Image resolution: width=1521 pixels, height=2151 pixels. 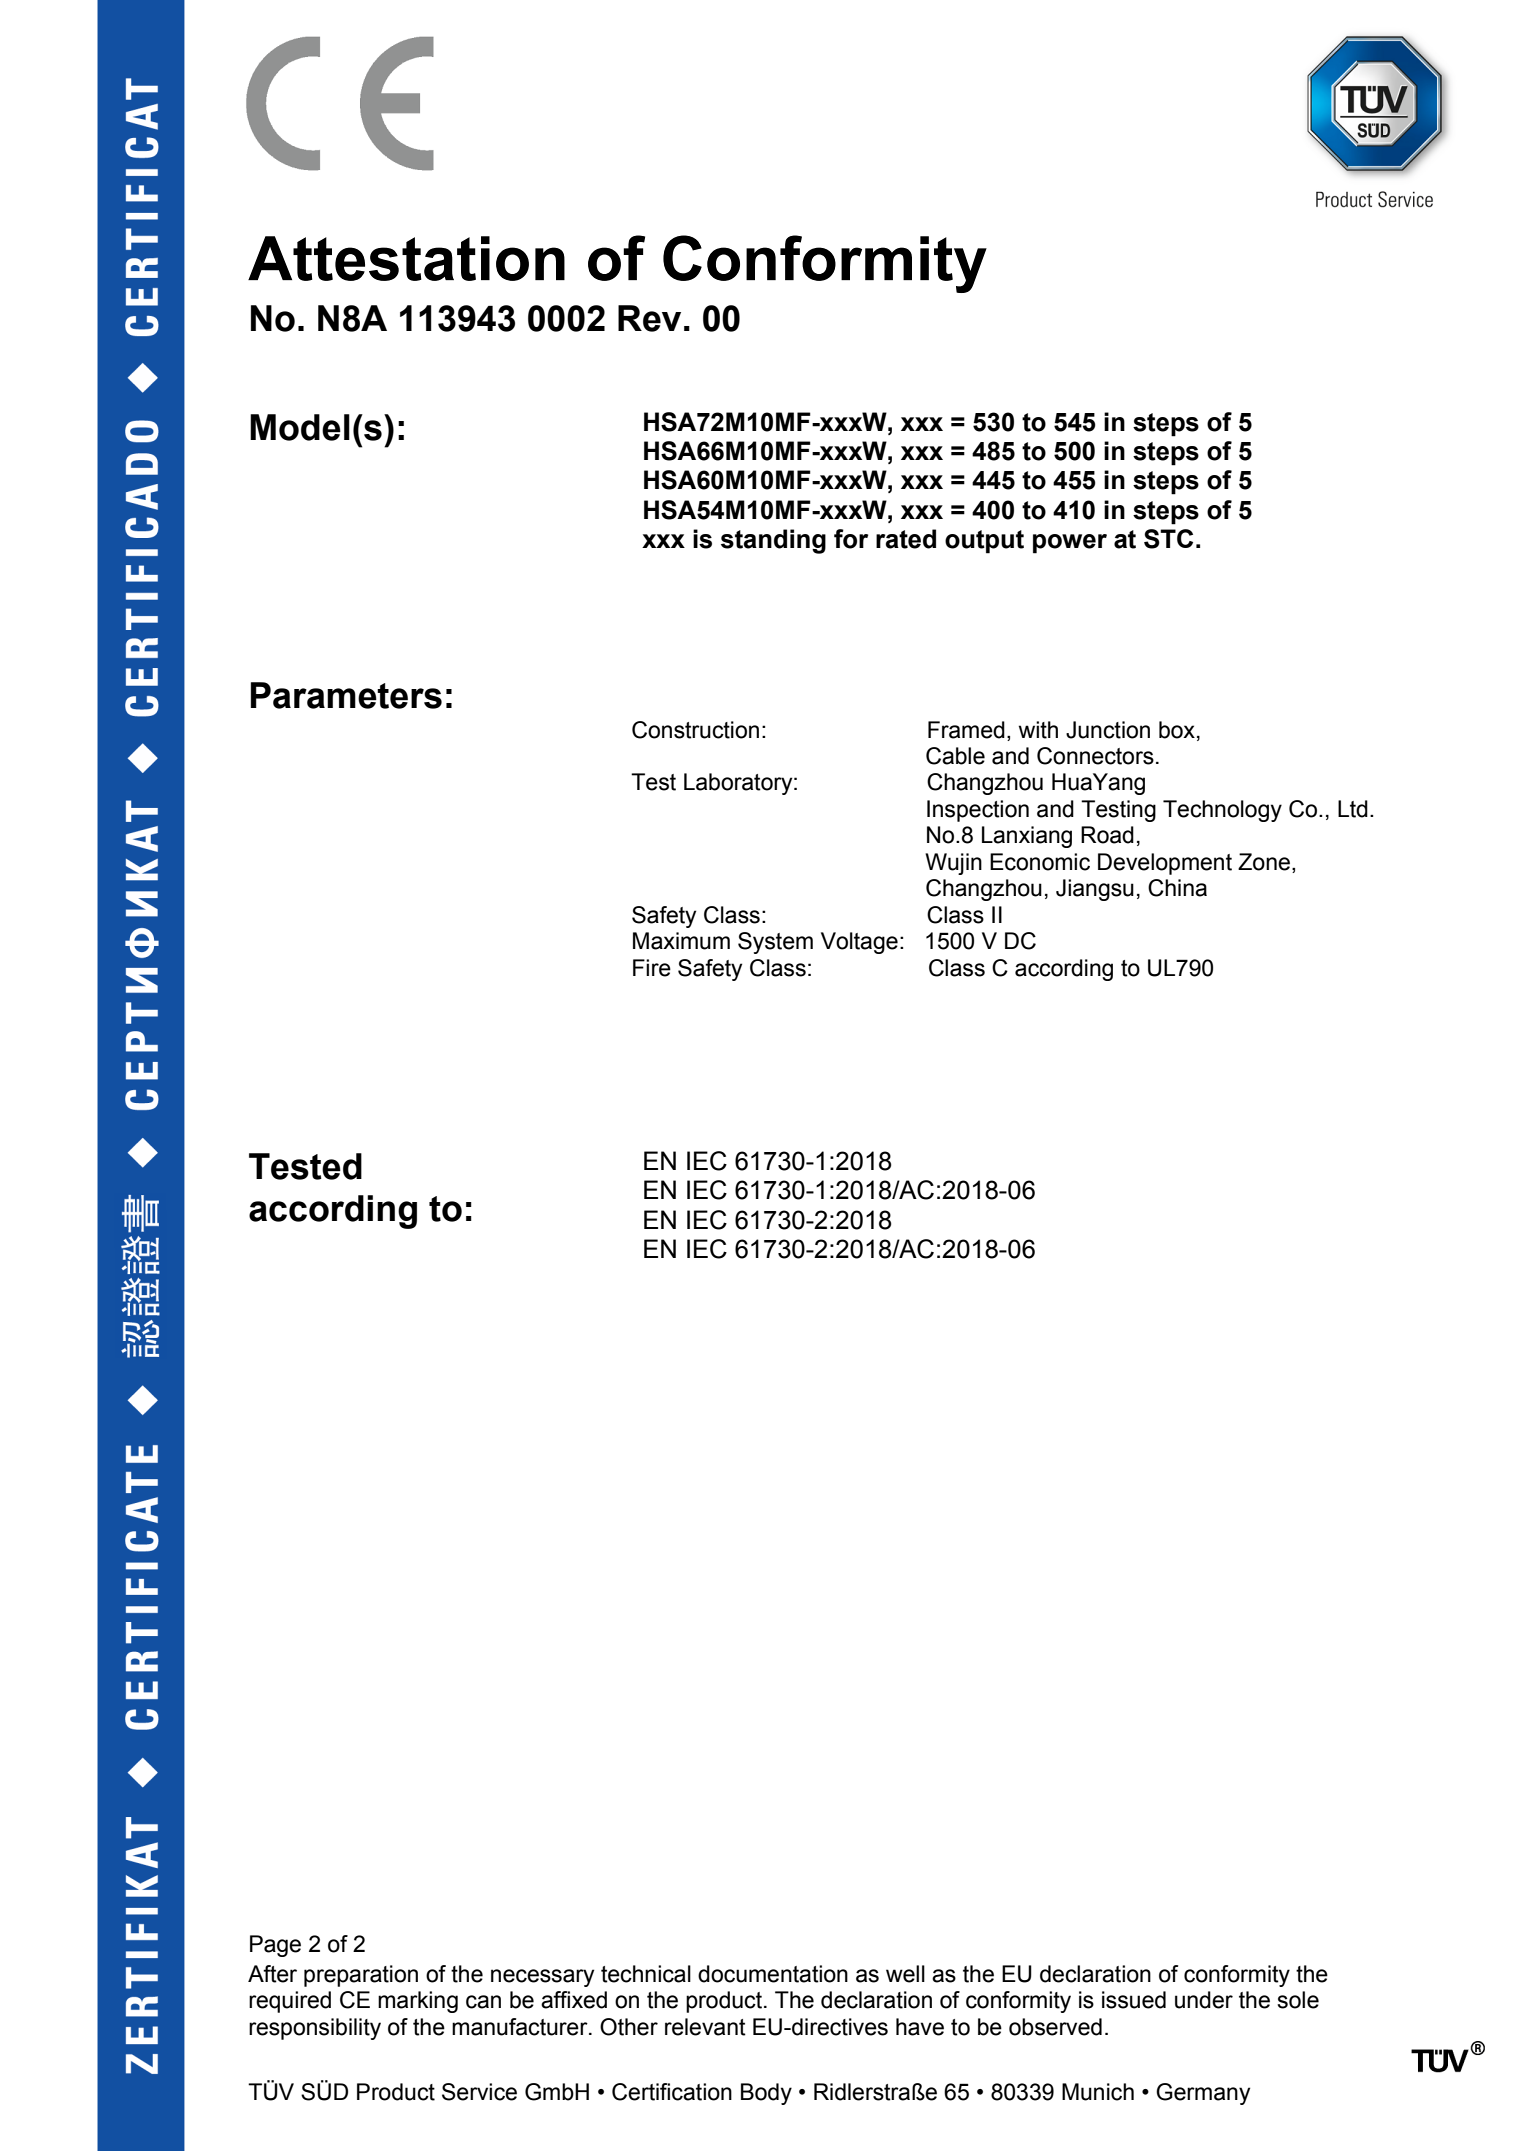 What do you see at coordinates (275, 1946) in the screenshot?
I see `Page` at bounding box center [275, 1946].
